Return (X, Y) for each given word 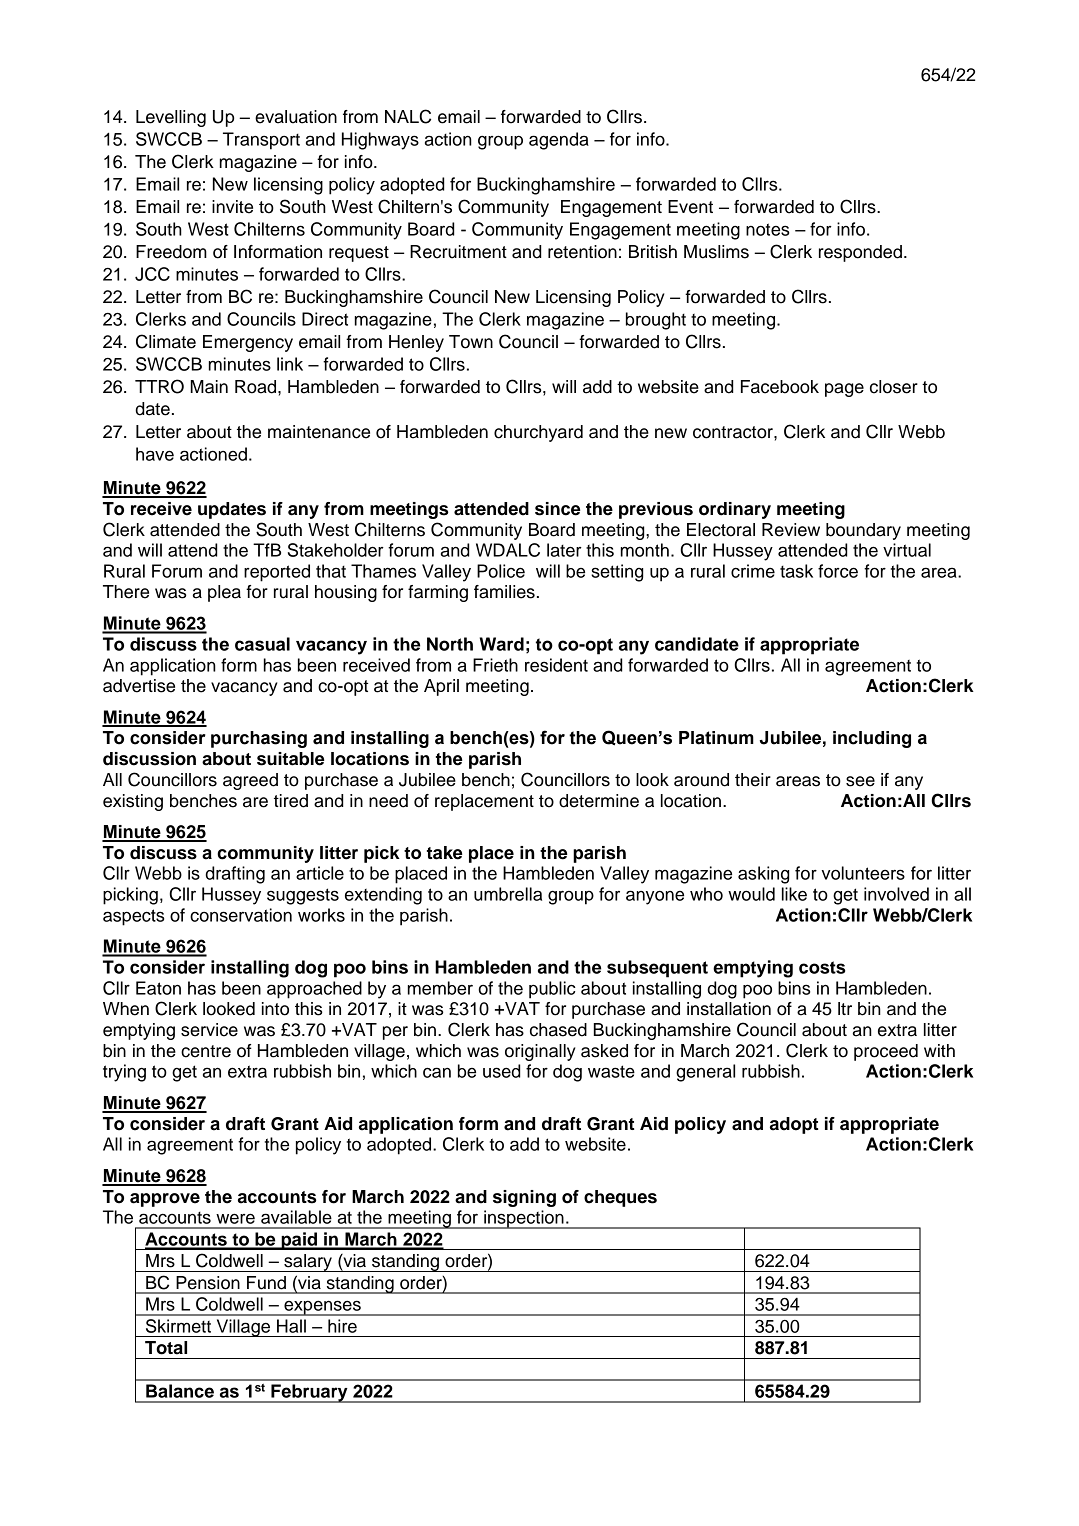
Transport (261, 141)
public (552, 990)
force (838, 571)
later (564, 550)
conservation (241, 915)
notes (767, 229)
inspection (524, 1219)
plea (224, 593)
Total (166, 1348)
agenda (559, 141)
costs (822, 967)
